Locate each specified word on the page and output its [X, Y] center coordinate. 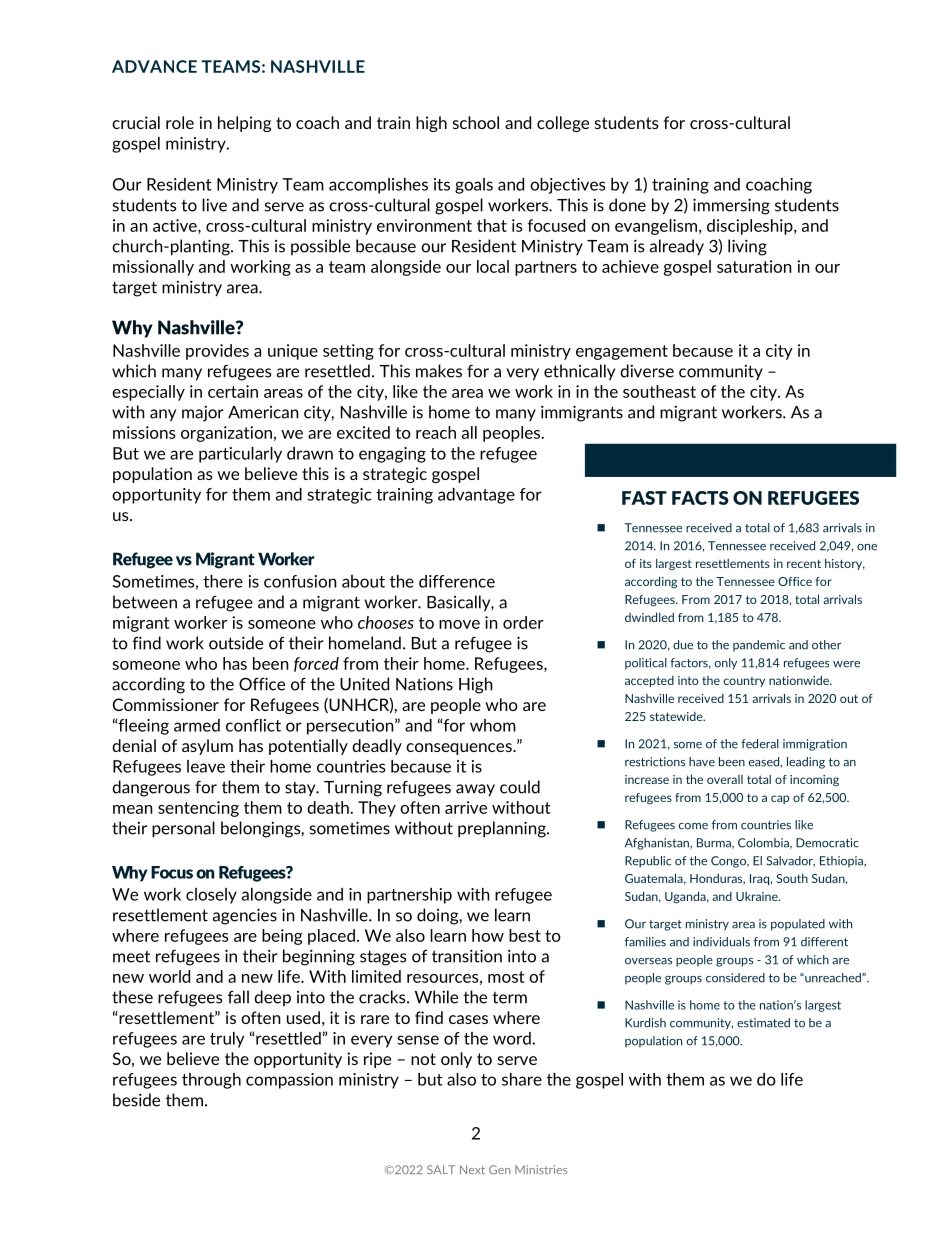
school [476, 122]
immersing [731, 206]
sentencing [198, 809]
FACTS [700, 498]
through [211, 1081]
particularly [240, 455]
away [475, 790]
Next [472, 1169]
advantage [476, 496]
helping [244, 124]
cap [780, 799]
